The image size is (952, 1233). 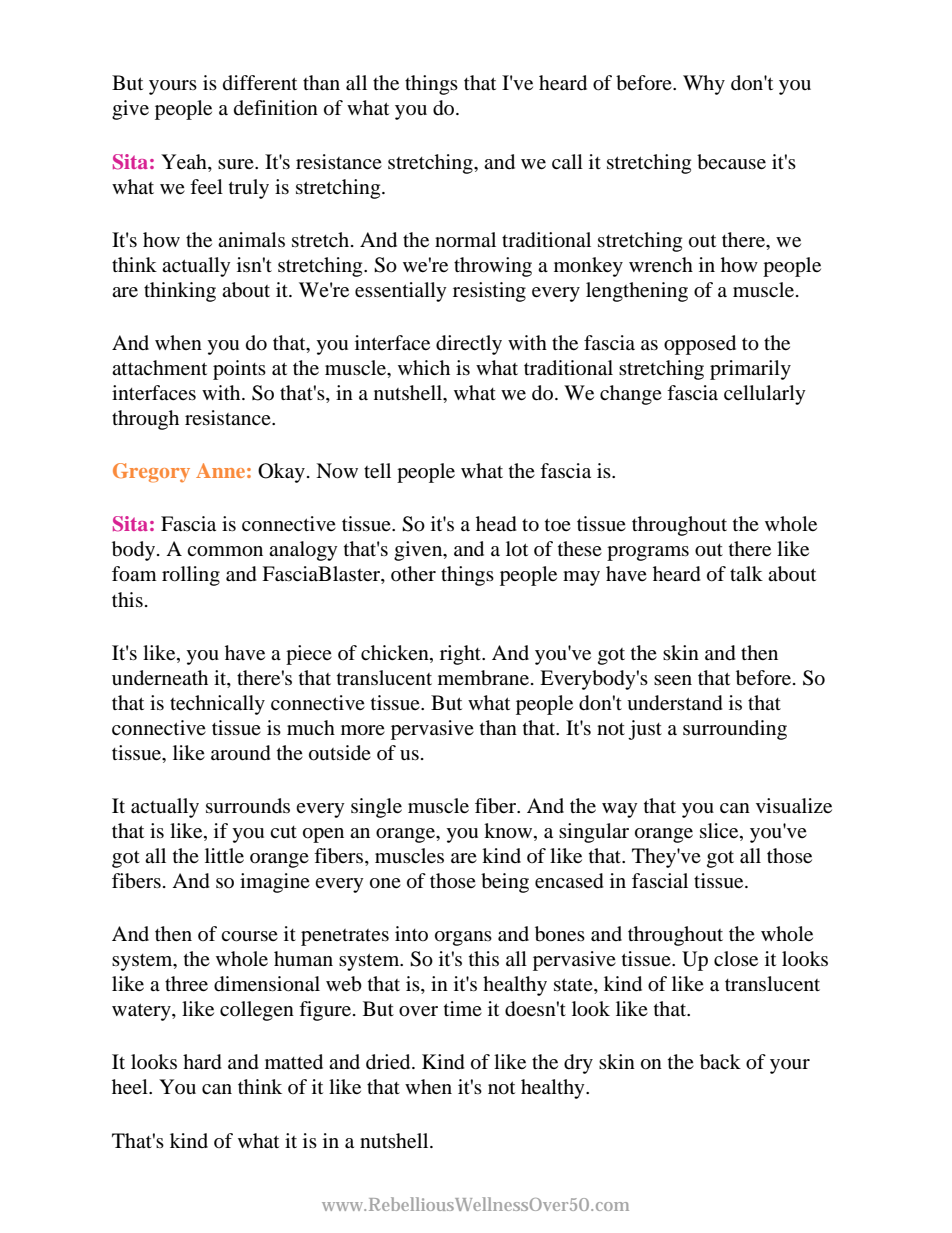 I want to click on different, so click(x=260, y=82).
